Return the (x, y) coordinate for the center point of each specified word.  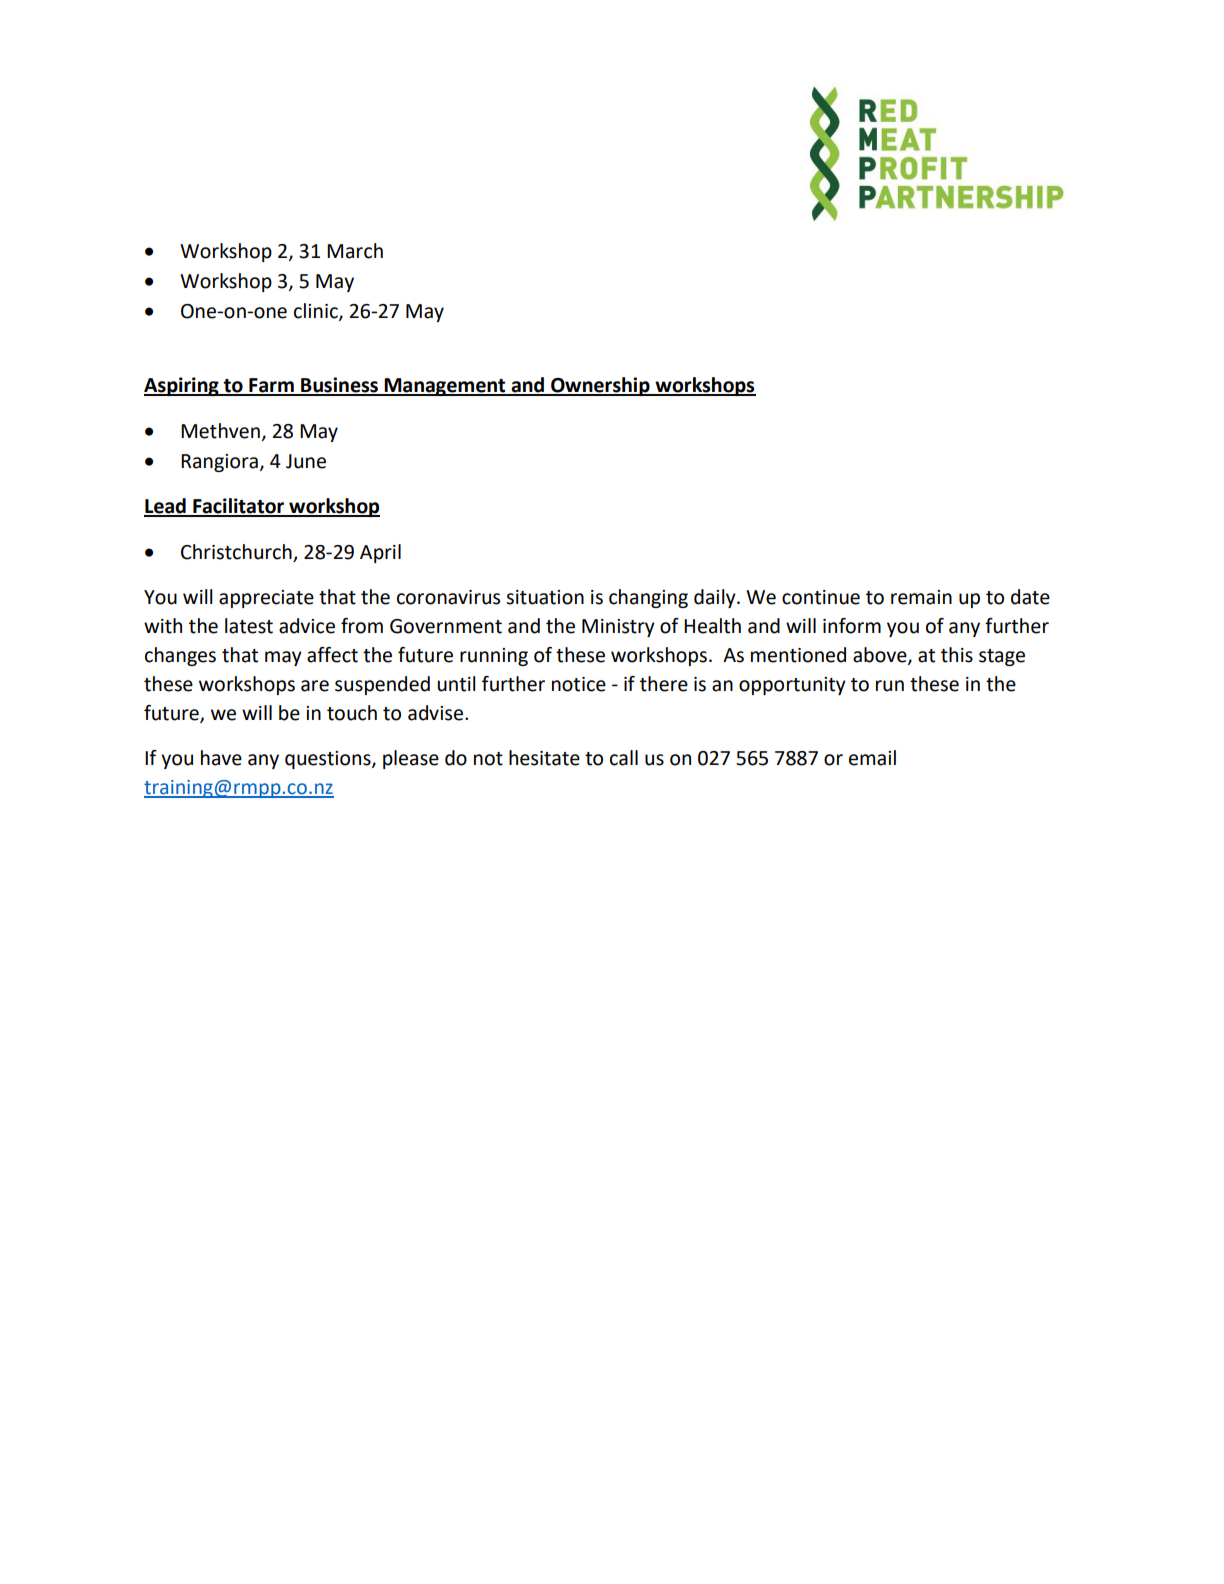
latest (249, 626)
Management (445, 387)
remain (921, 597)
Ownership (600, 386)
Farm (271, 386)
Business (339, 386)
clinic (317, 312)
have (221, 758)
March (355, 251)
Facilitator (238, 507)
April (380, 553)
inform (852, 626)
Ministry (618, 628)
